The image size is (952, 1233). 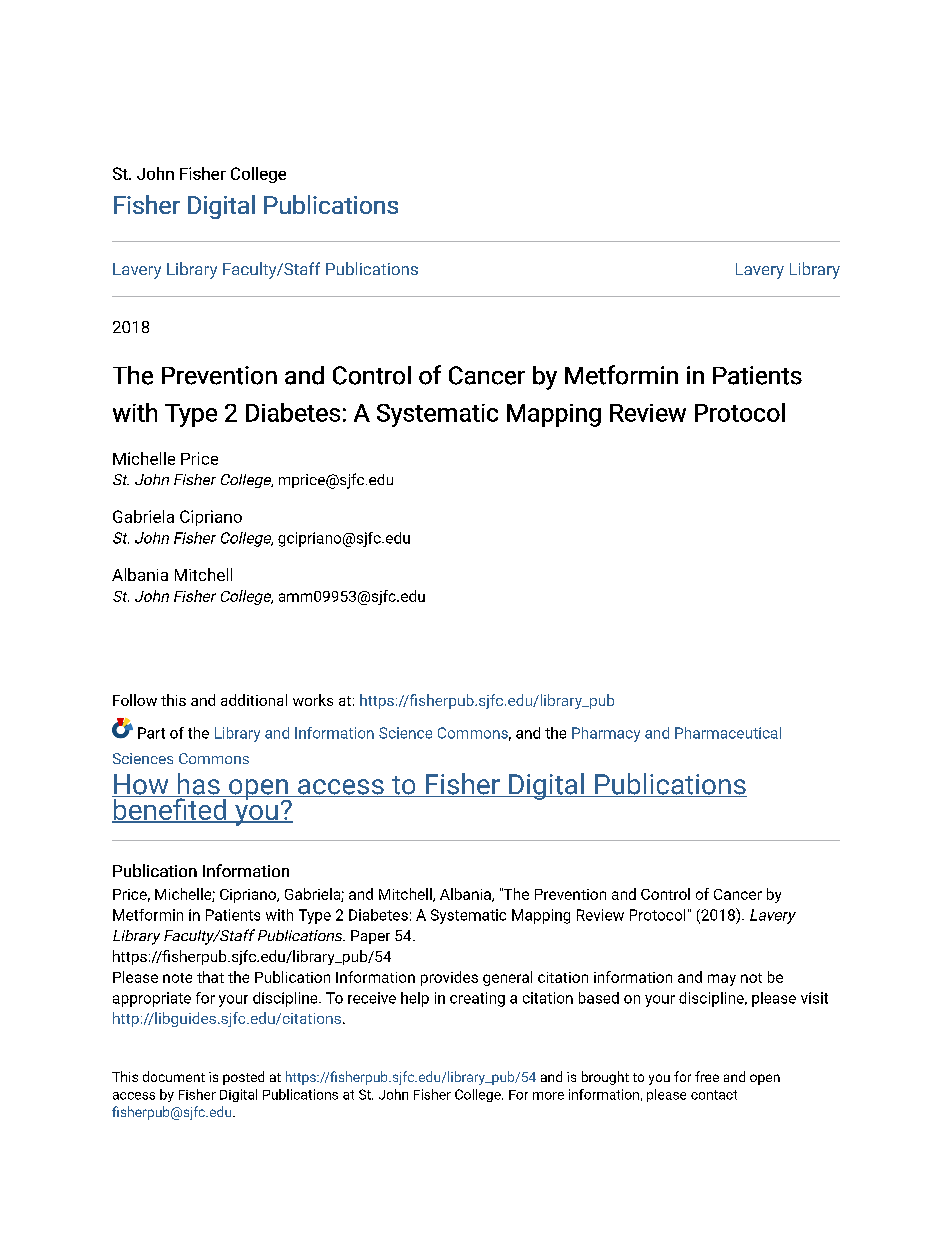 I want to click on benefited, so click(x=170, y=809).
